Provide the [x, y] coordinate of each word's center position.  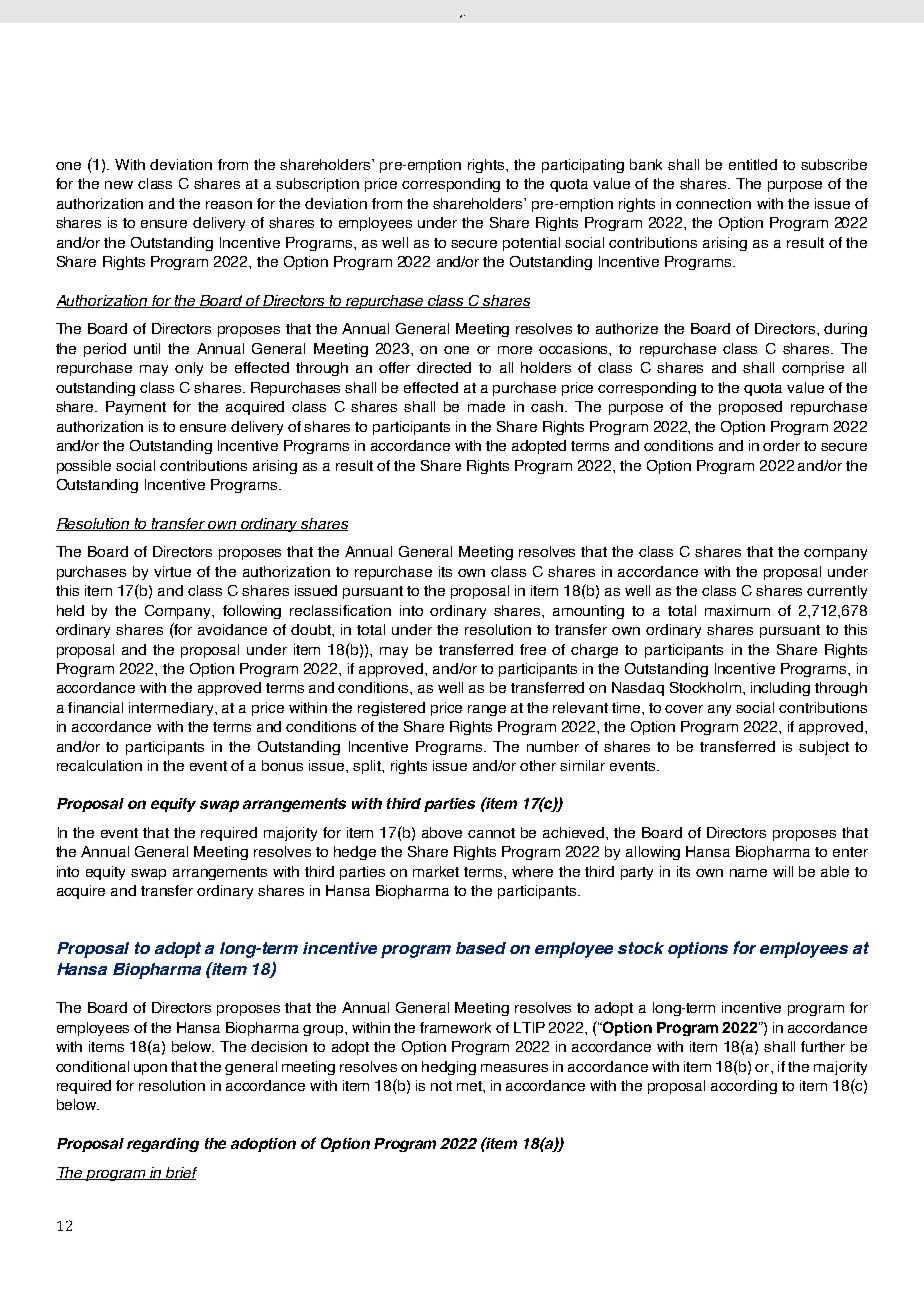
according [744, 1087]
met [470, 1086]
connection [713, 203]
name [748, 873]
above [442, 832]
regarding [163, 1145]
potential [531, 244]
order [781, 445]
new [119, 185]
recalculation [99, 765]
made [486, 406]
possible [84, 467]
